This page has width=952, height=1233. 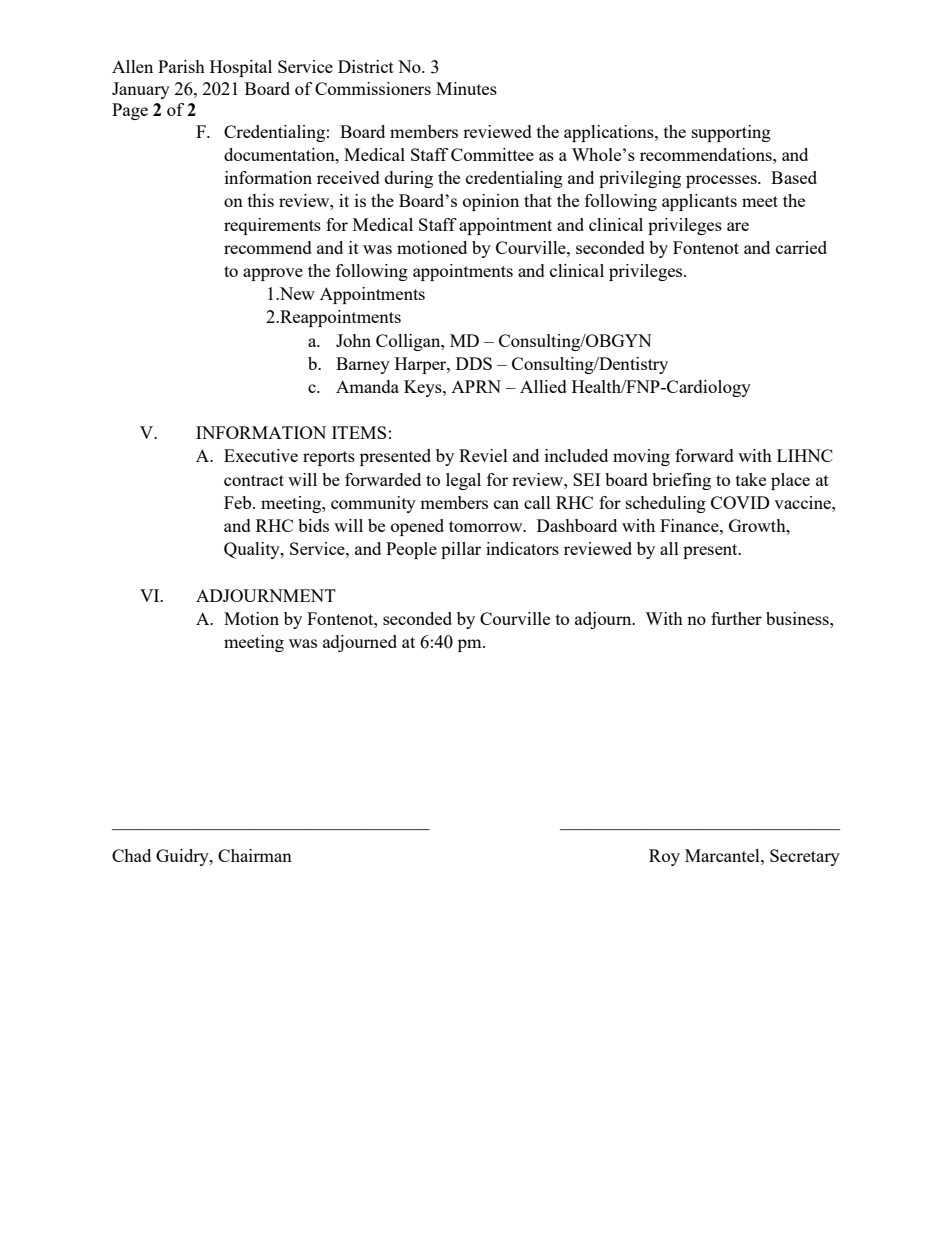 I want to click on Minutes, so click(x=466, y=88).
